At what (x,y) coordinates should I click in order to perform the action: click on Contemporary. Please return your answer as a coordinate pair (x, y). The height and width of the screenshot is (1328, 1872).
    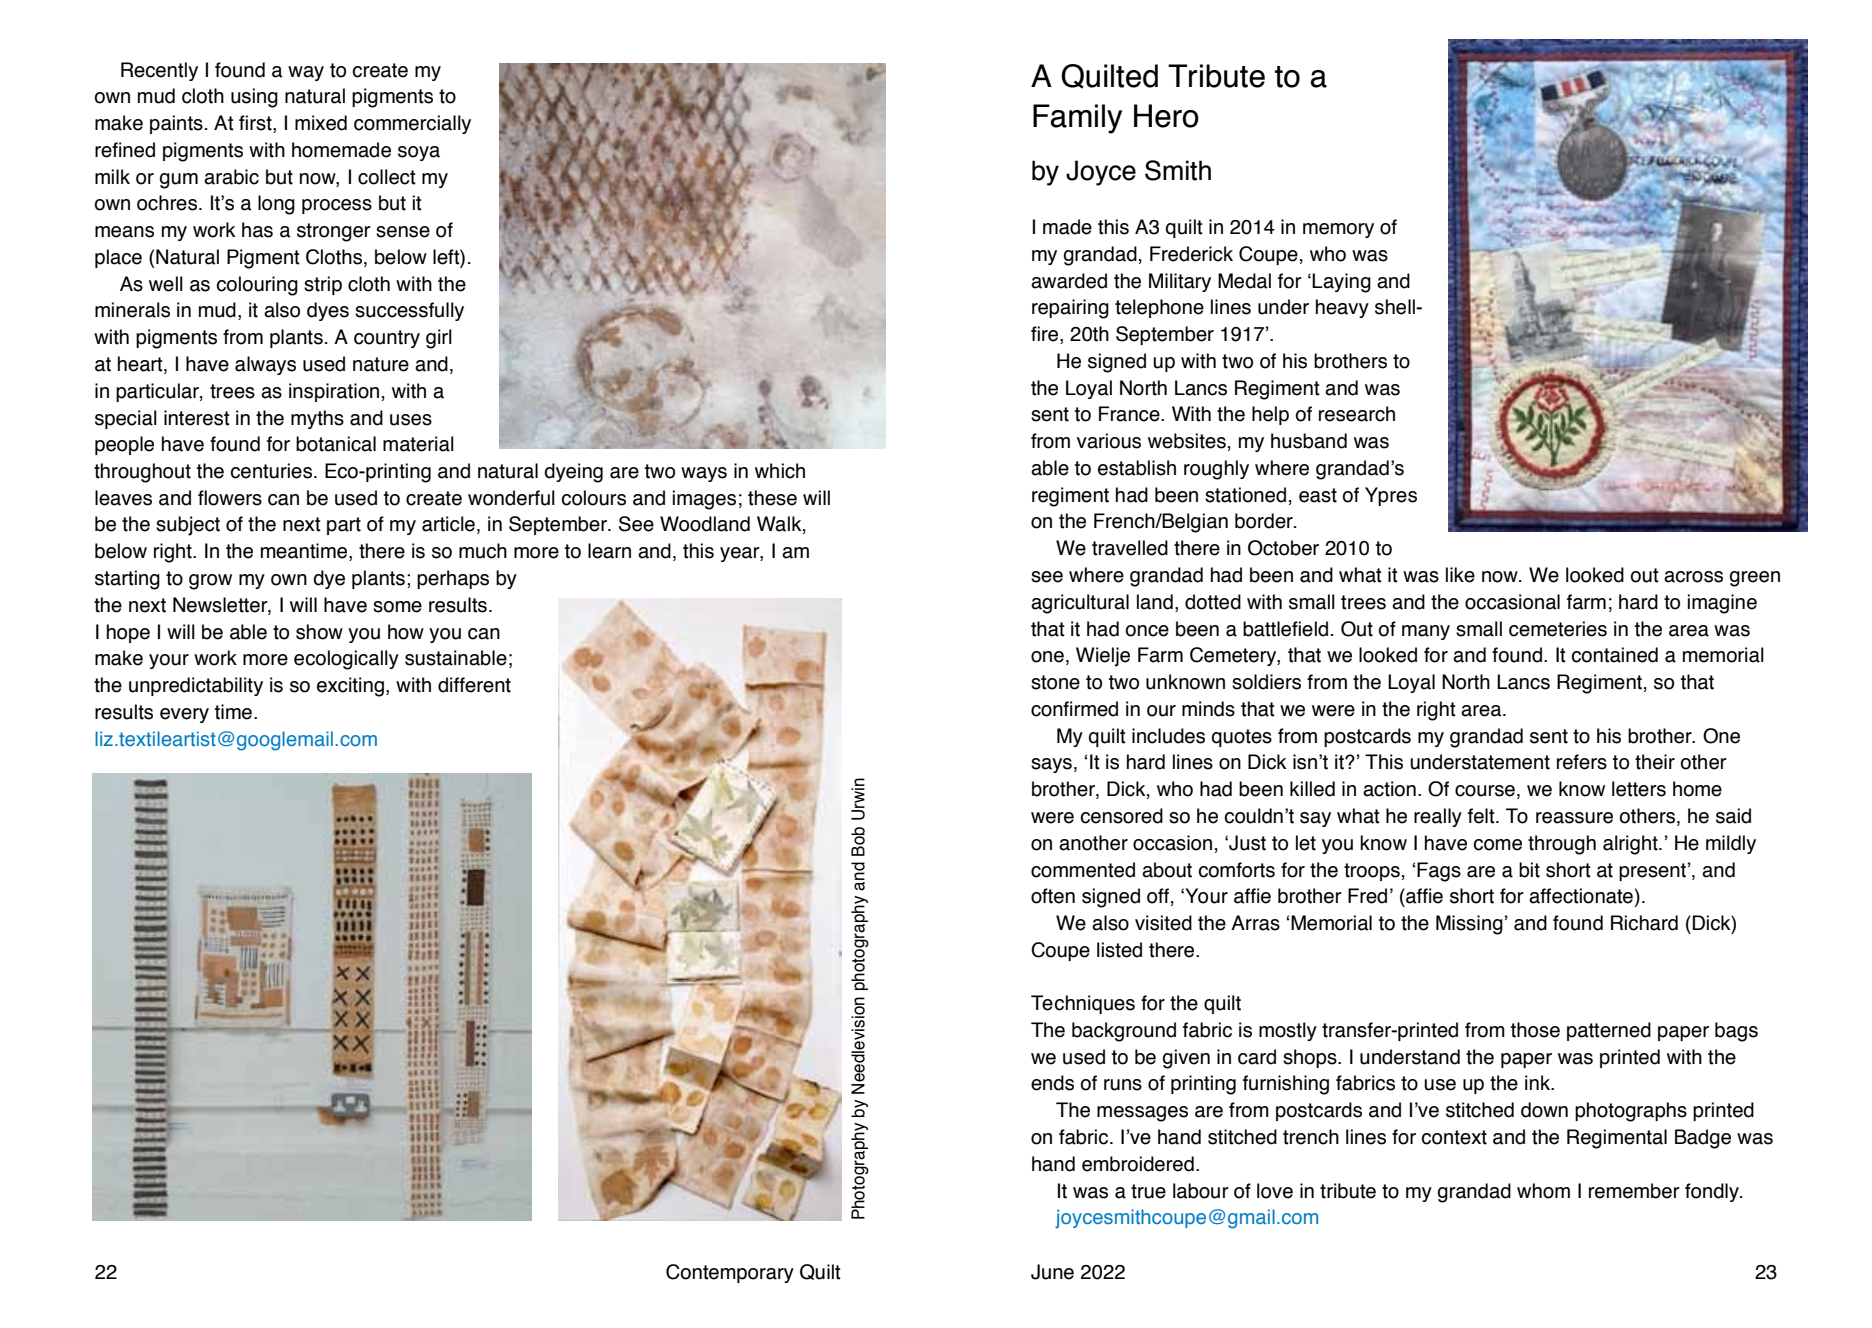
    Looking at the image, I should click on (730, 1273).
